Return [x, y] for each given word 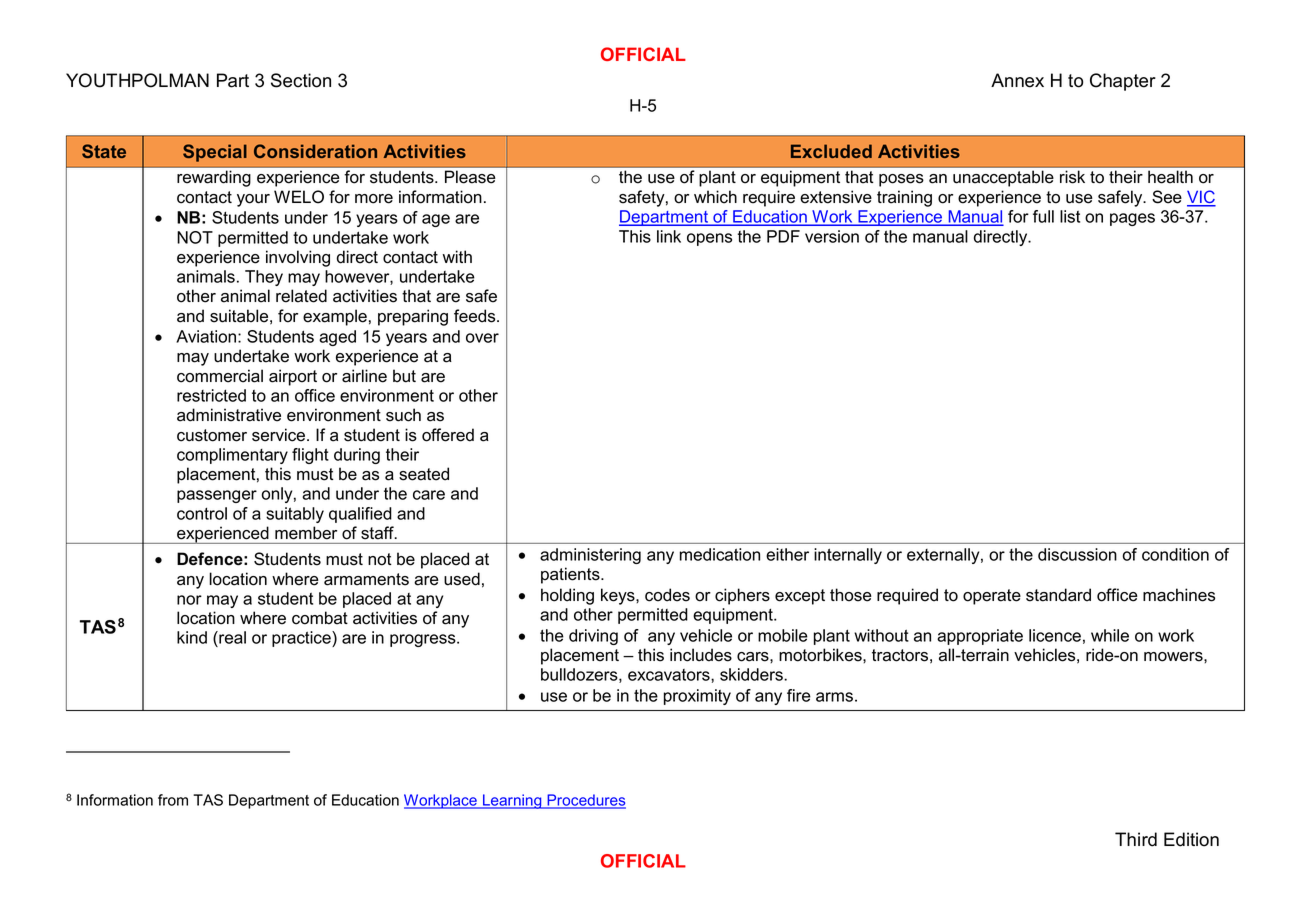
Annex [1017, 80]
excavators [670, 675]
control [202, 513]
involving [298, 258]
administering [590, 556]
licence [1055, 635]
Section [301, 80]
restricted [211, 395]
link [669, 236]
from [173, 800]
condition [1175, 554]
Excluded [831, 151]
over [482, 338]
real [231, 639]
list [1070, 216]
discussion [1077, 554]
